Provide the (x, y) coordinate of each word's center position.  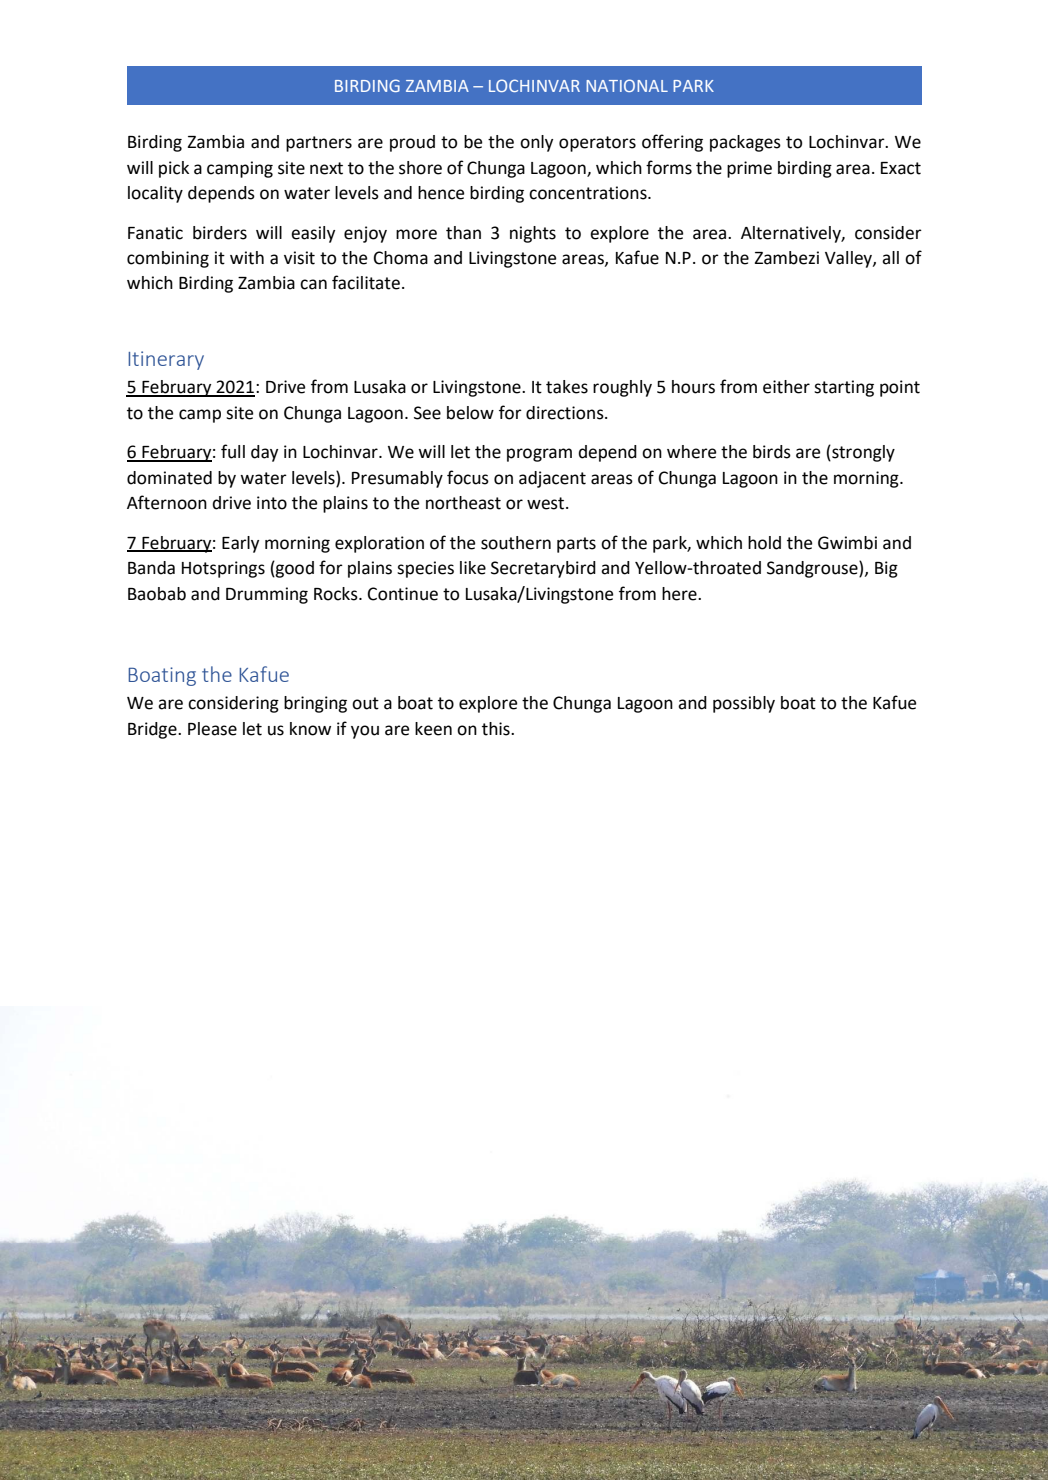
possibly (744, 704)
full (233, 451)
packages (745, 143)
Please (212, 729)
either (786, 387)
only (536, 143)
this (497, 729)
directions (566, 413)
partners (319, 144)
